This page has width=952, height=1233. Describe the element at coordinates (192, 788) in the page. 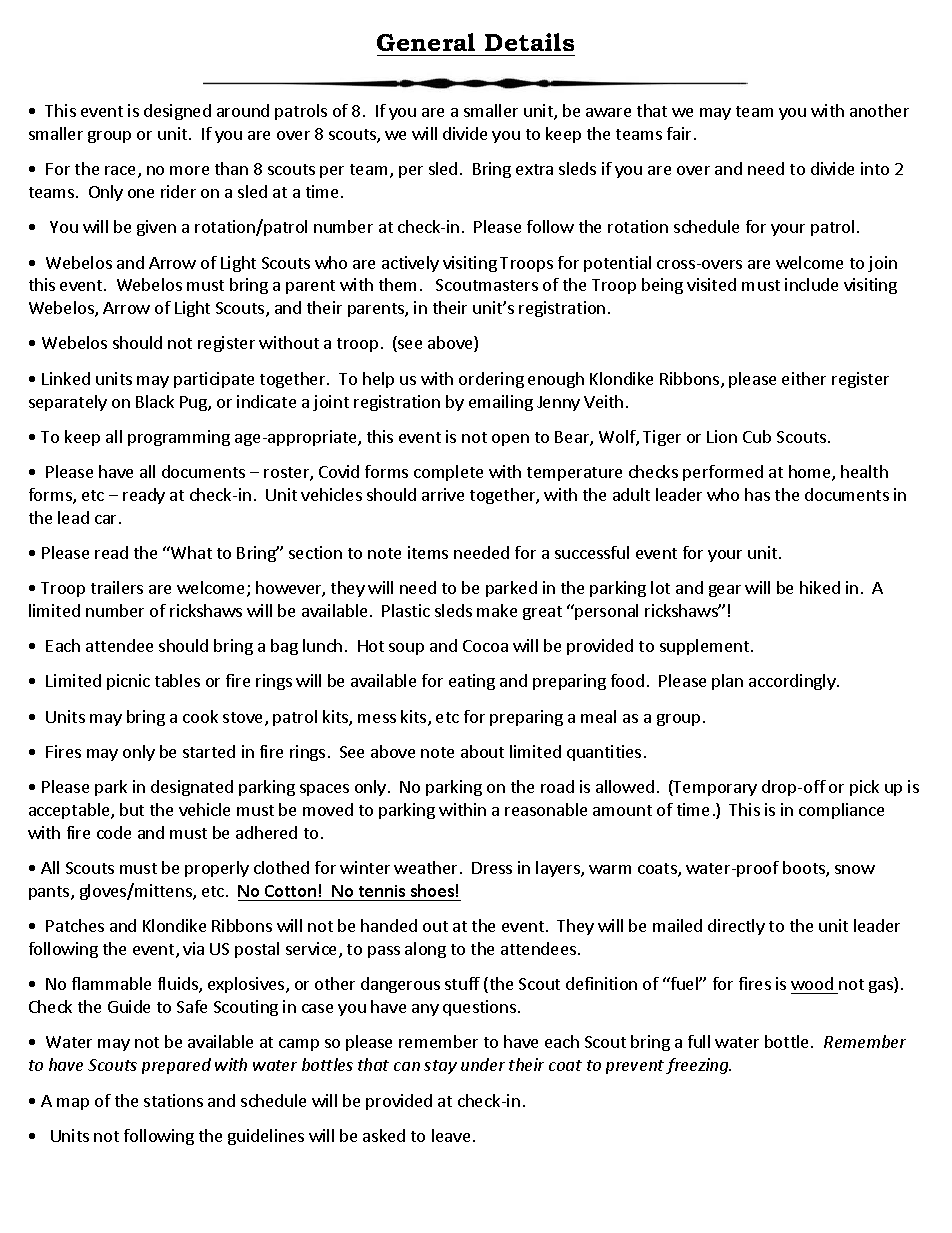

I see `designated` at that location.
